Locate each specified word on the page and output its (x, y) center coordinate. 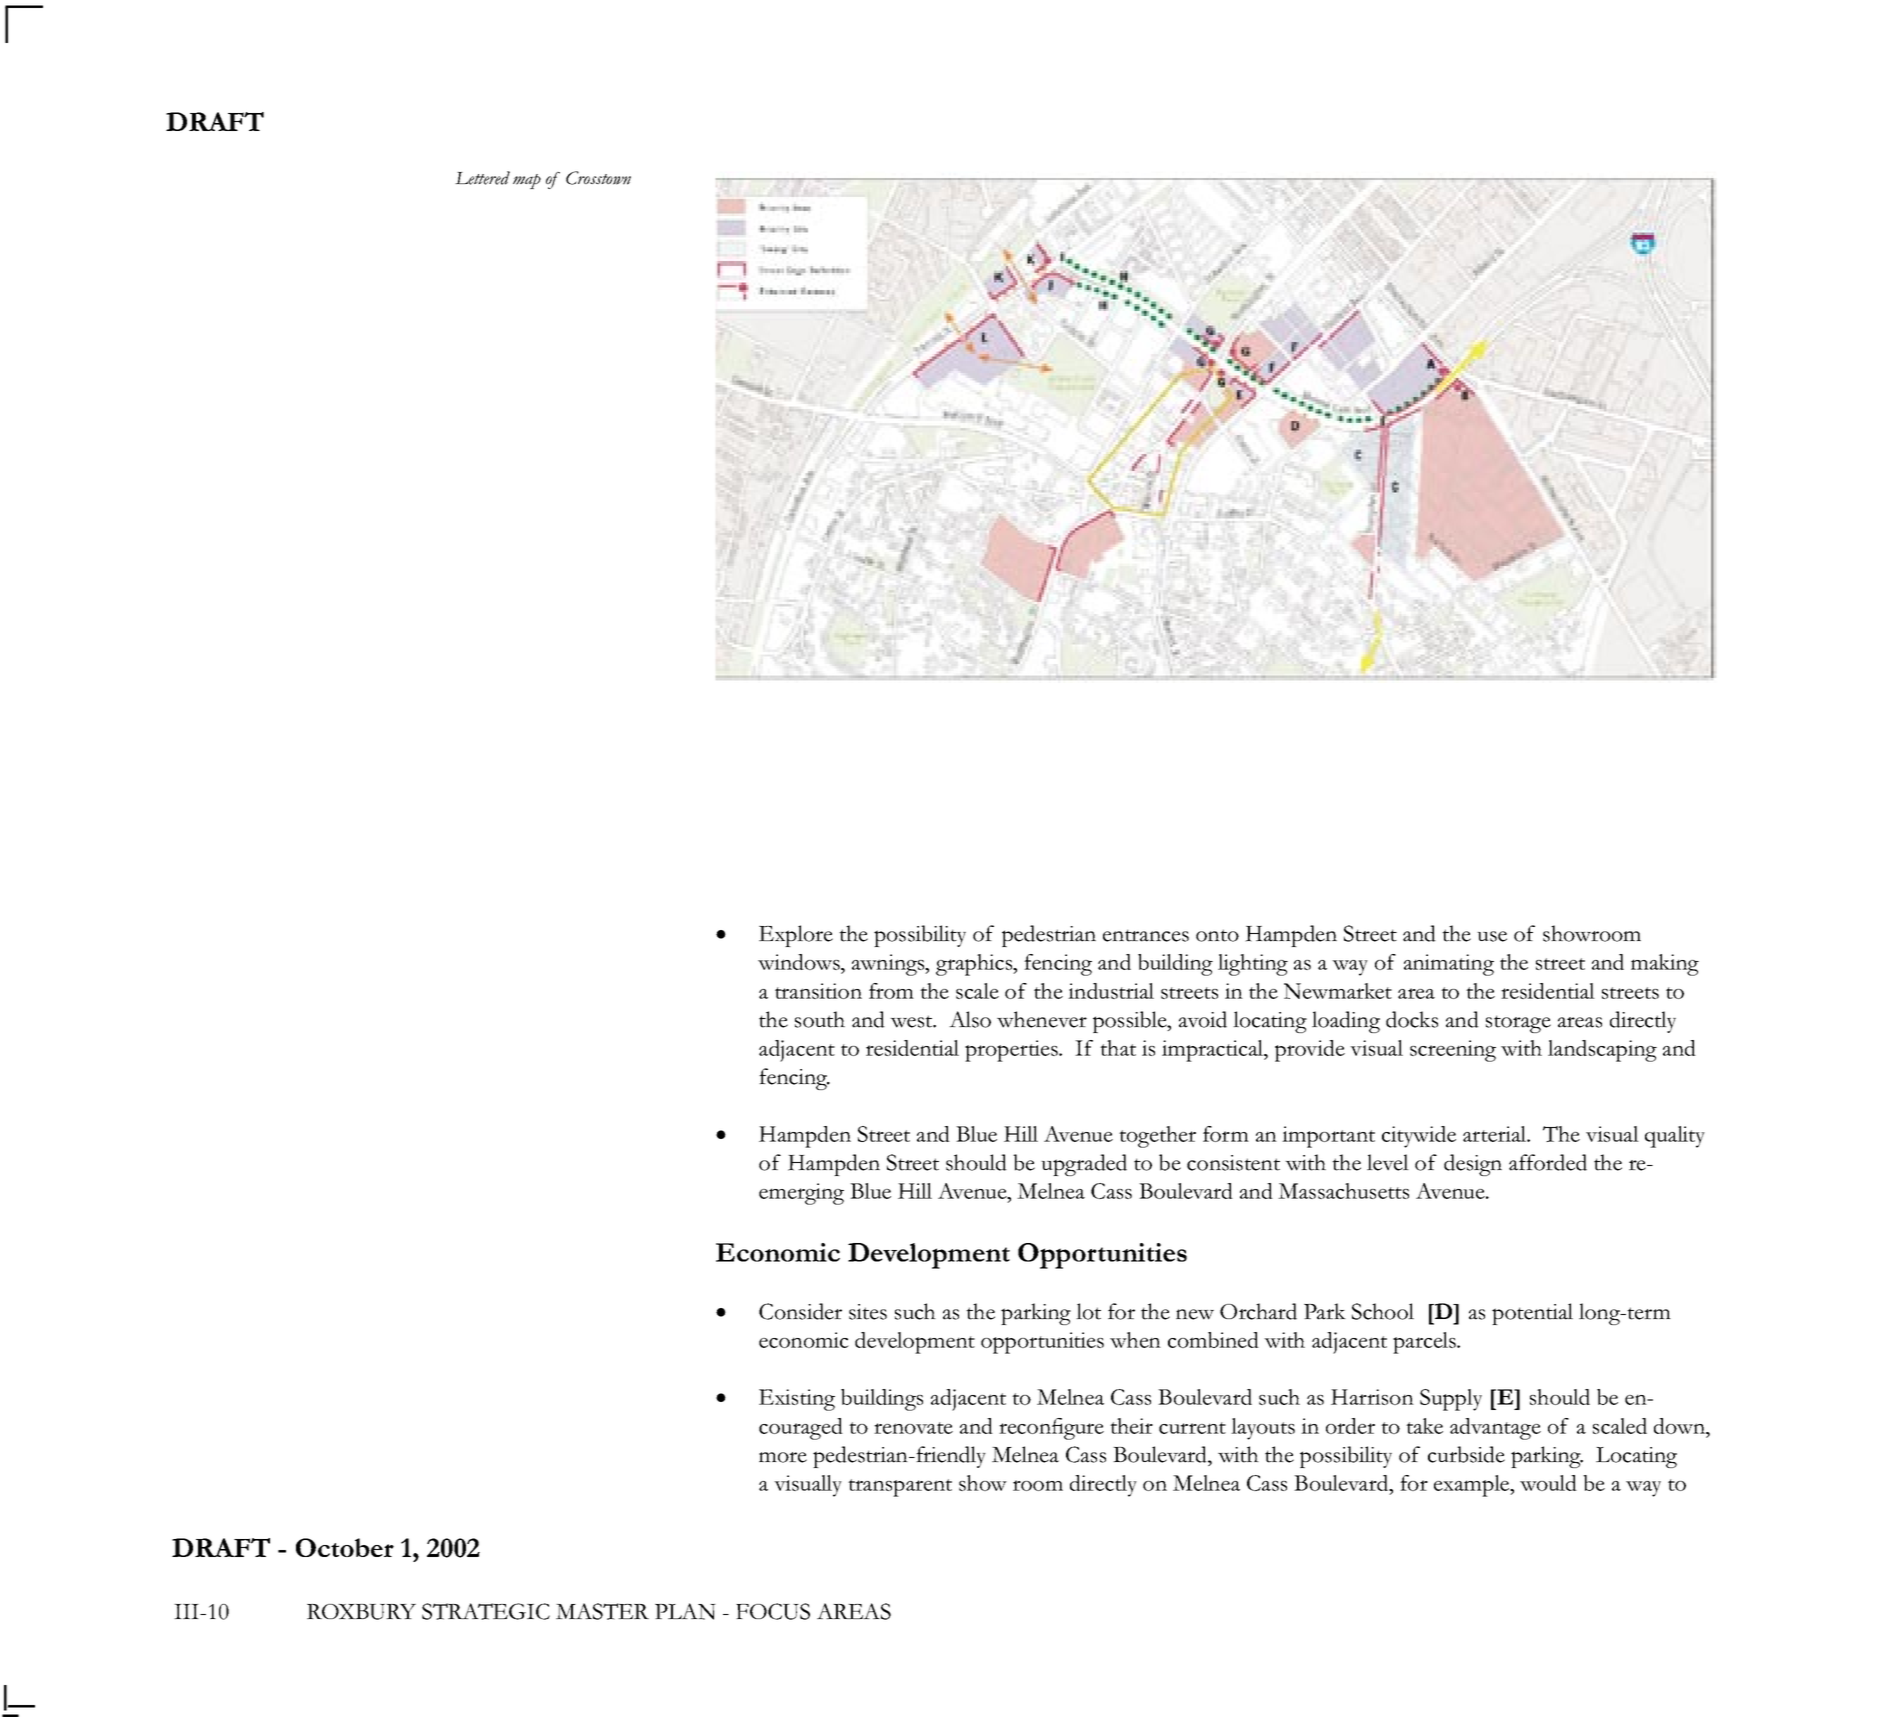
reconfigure (1051, 1429)
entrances (1146, 935)
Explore (796, 936)
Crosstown (598, 178)
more (783, 1457)
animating (1449, 965)
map (527, 181)
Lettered (482, 178)
